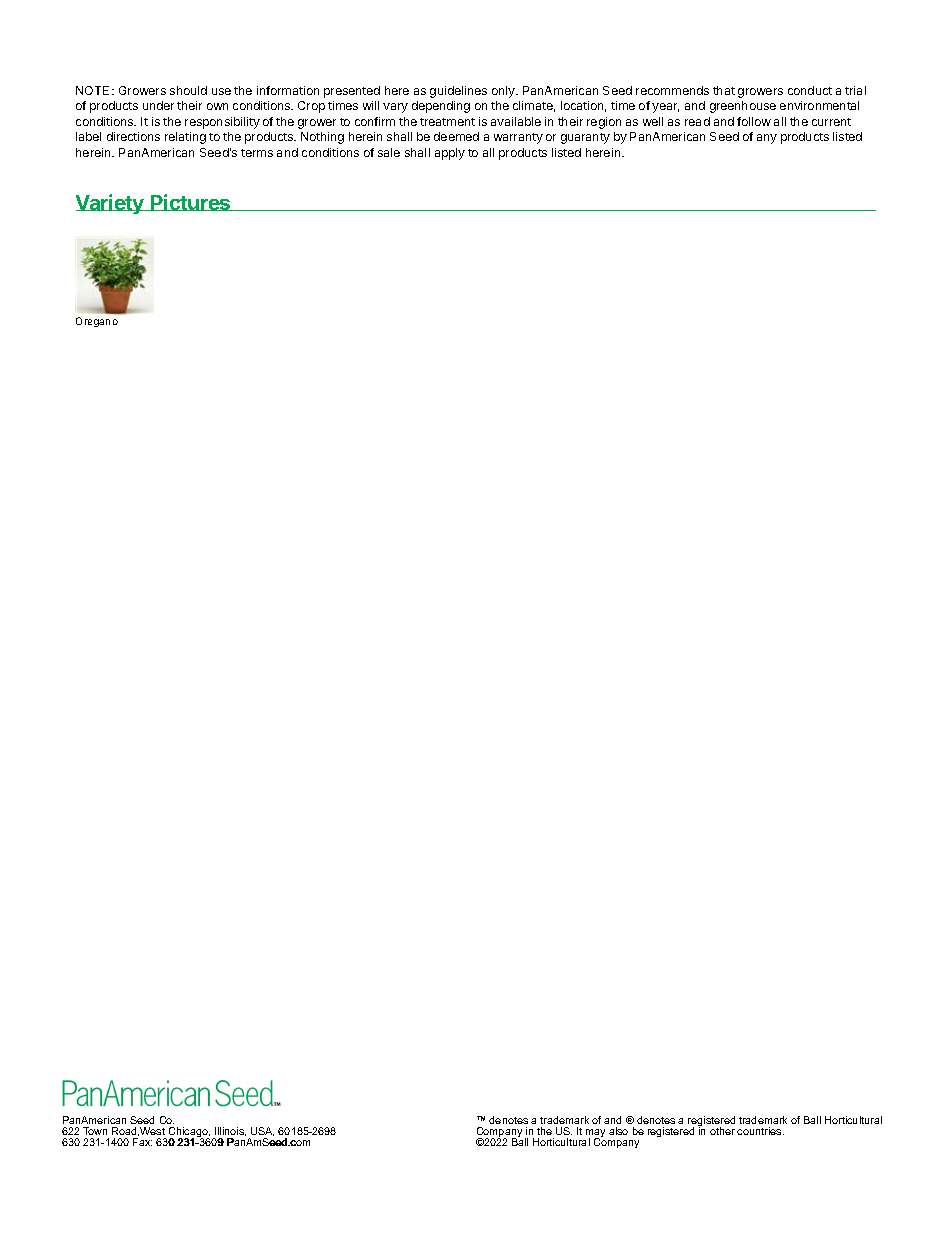 The width and height of the image is (952, 1233). Describe the element at coordinates (447, 122) in the image. I see `treatment` at that location.
